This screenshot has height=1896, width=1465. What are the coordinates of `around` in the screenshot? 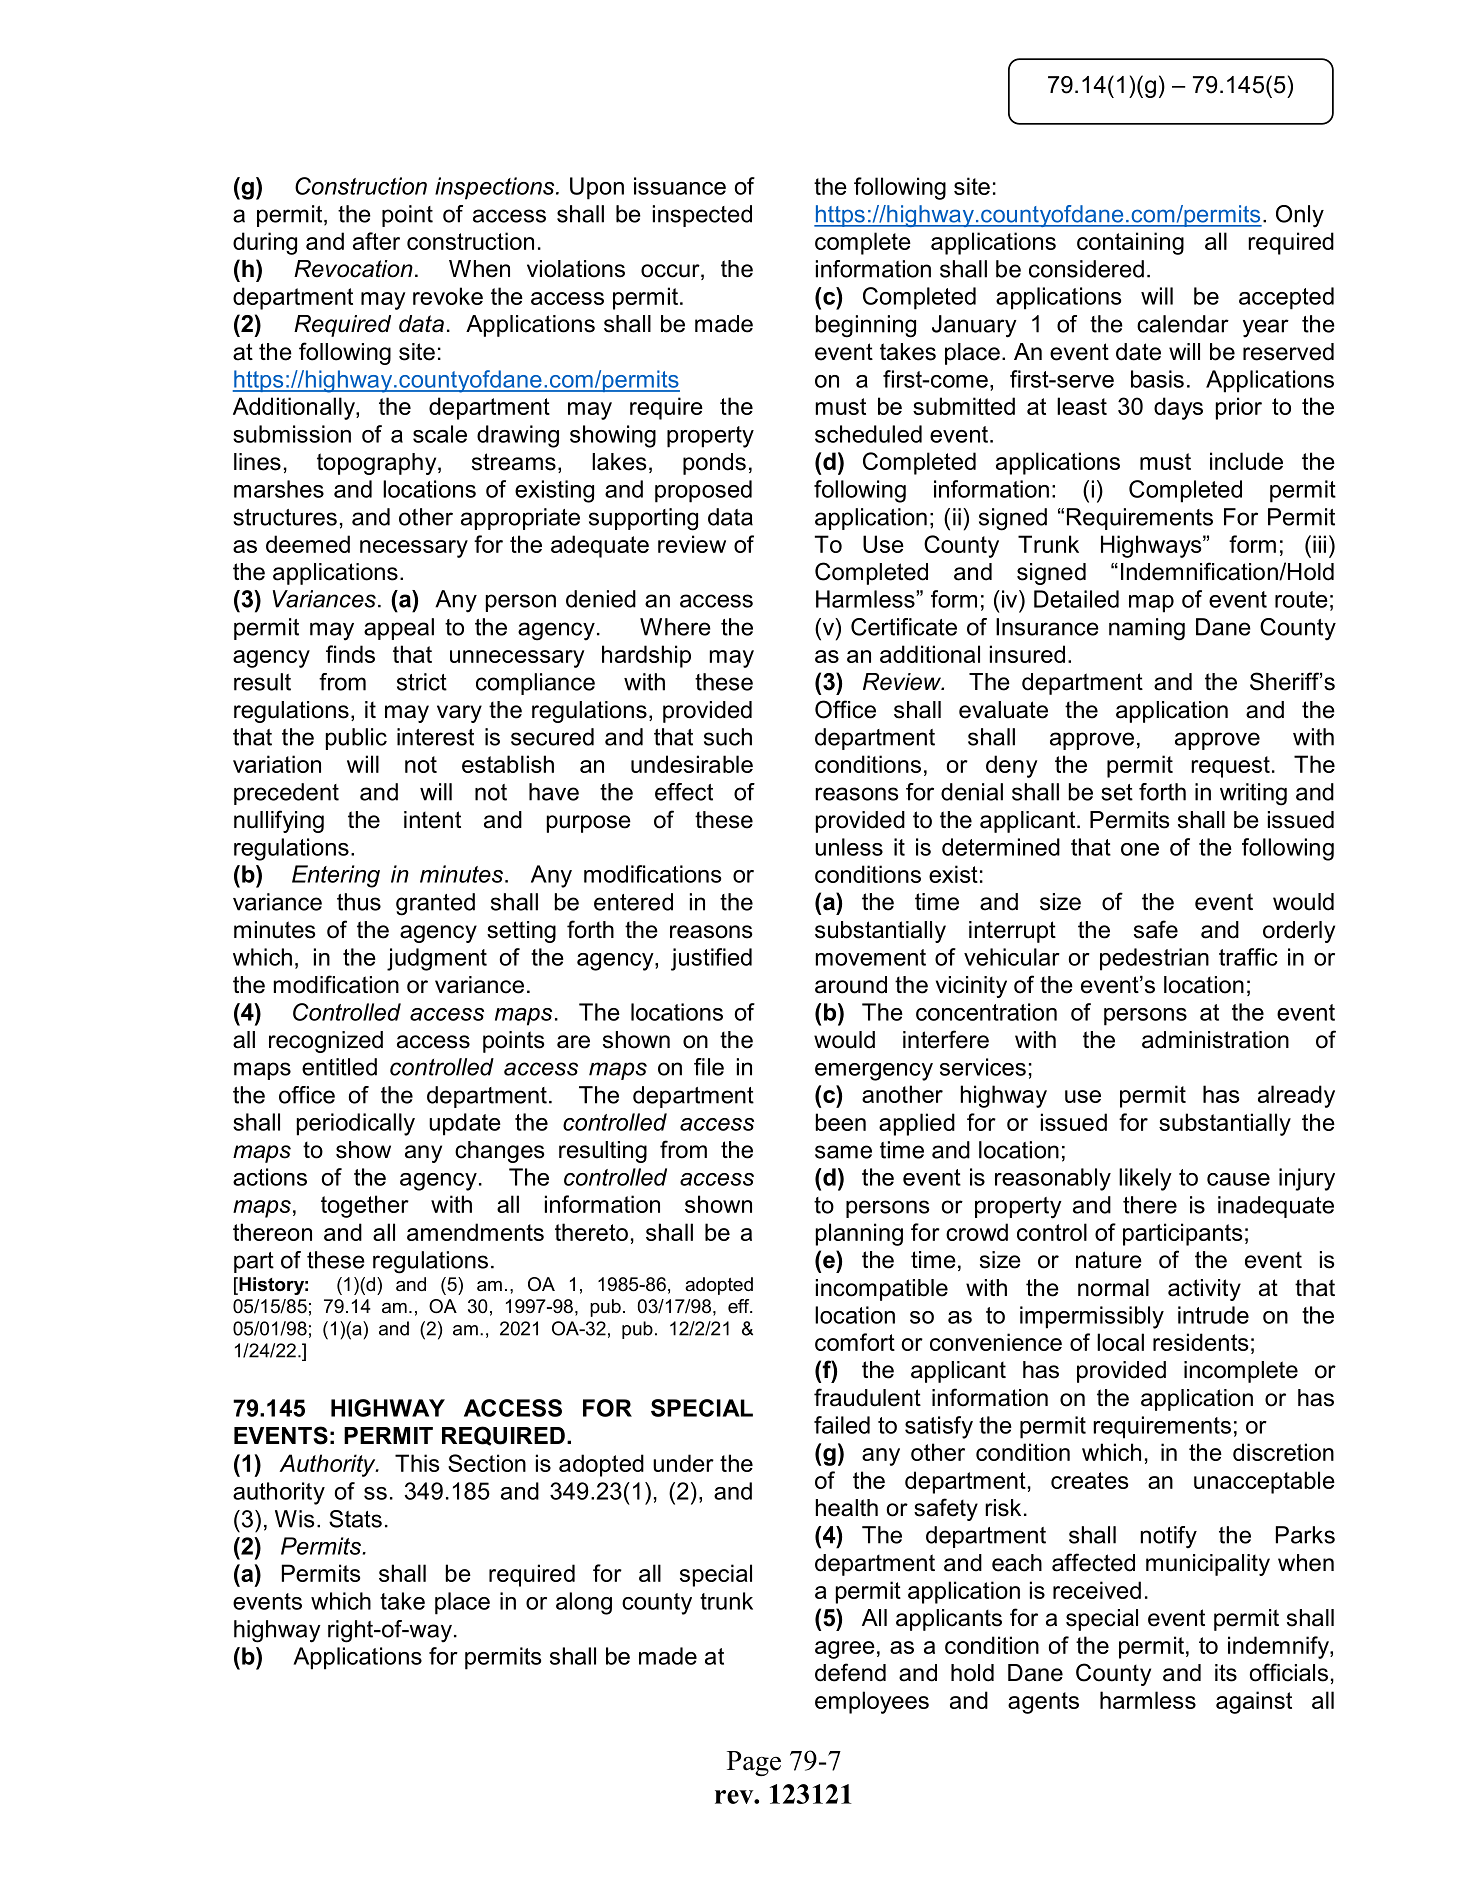 It's located at (851, 985).
